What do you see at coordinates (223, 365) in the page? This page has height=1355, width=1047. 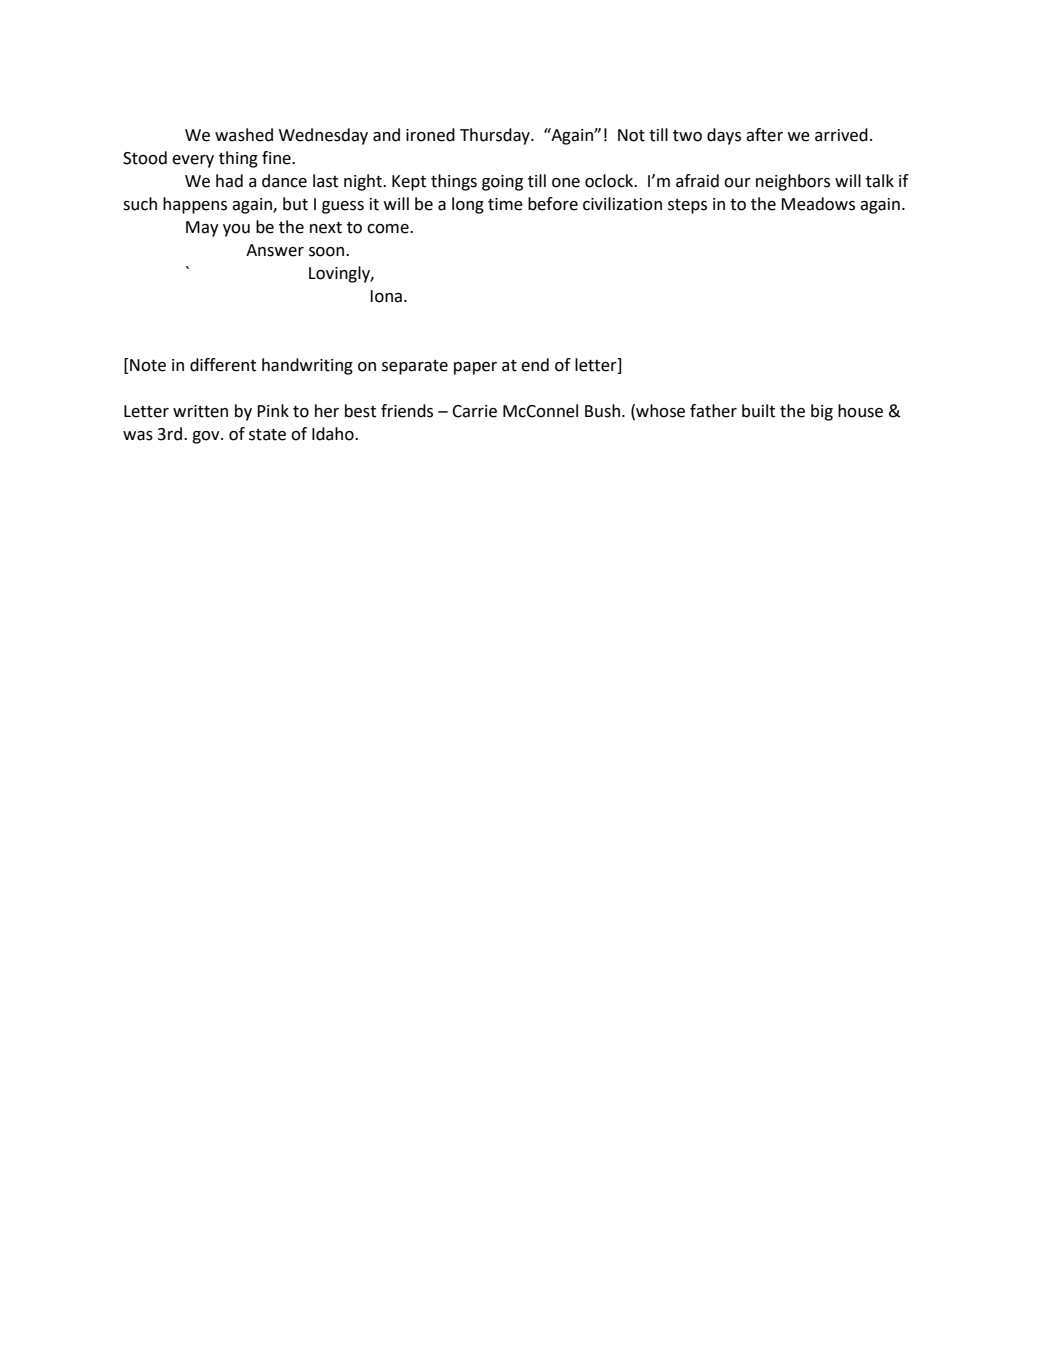 I see `different` at bounding box center [223, 365].
